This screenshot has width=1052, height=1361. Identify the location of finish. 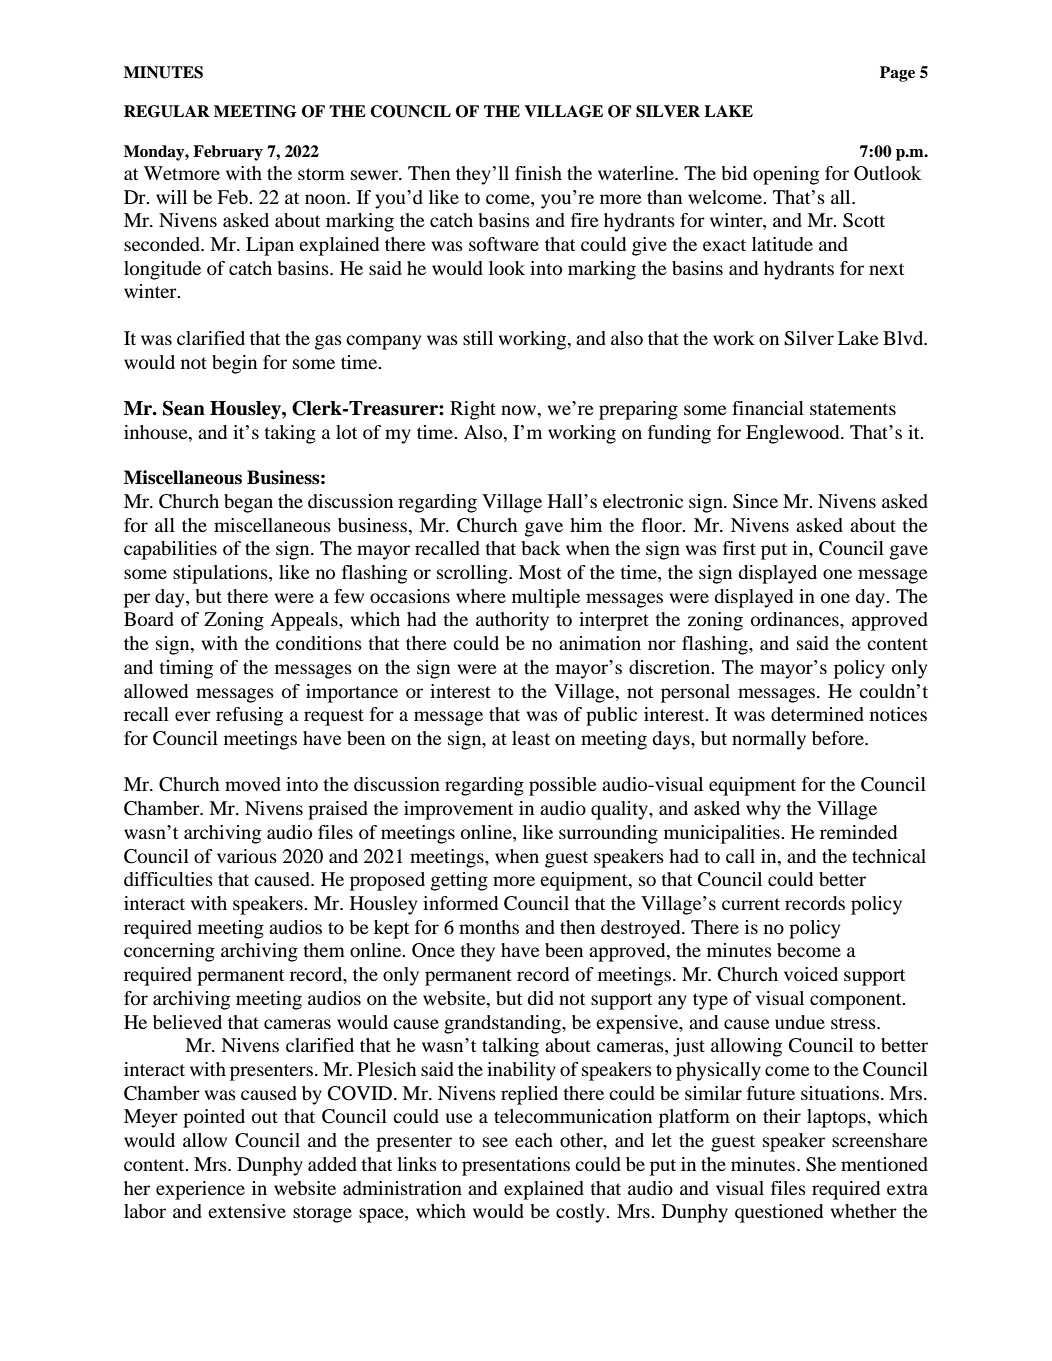
(538, 173).
